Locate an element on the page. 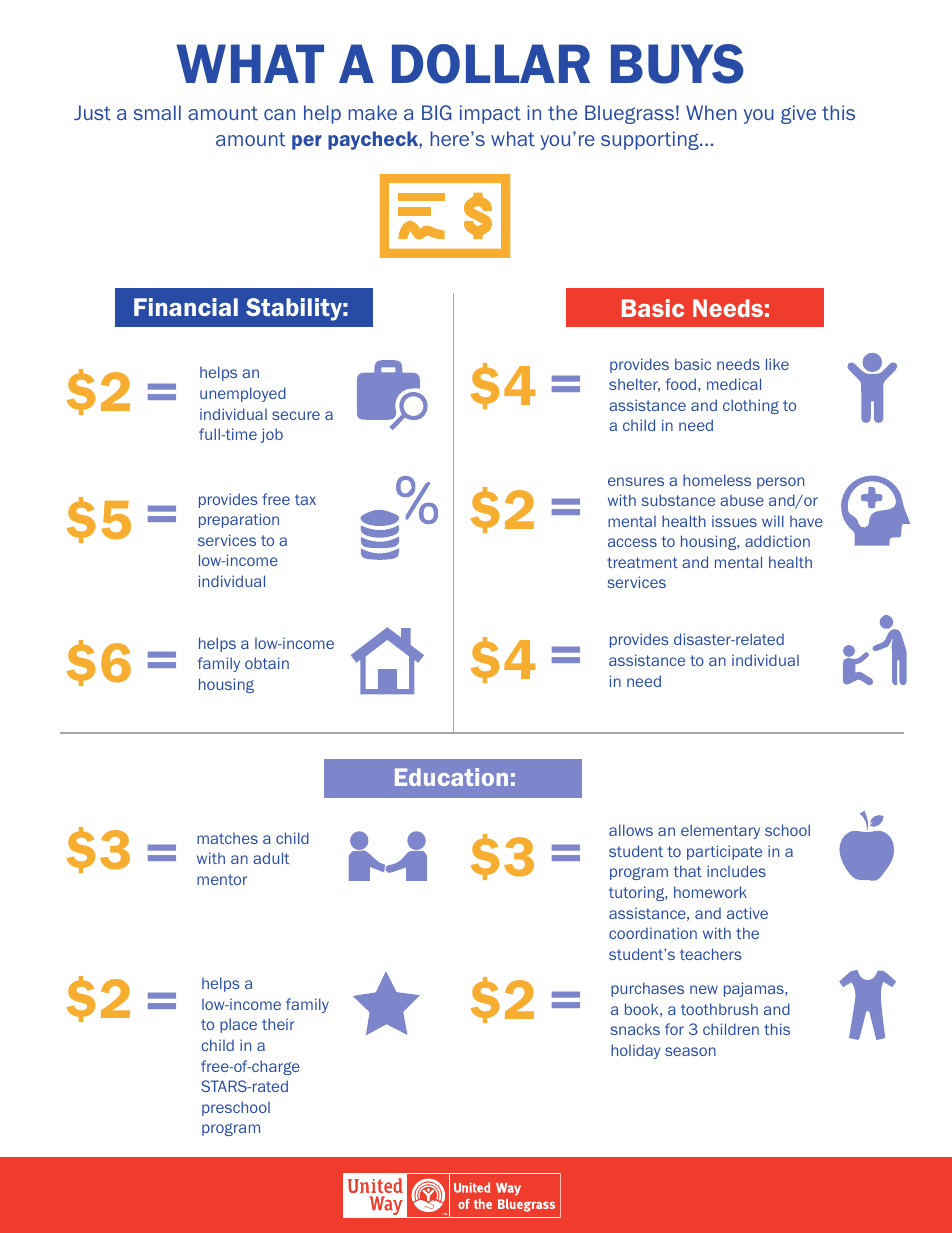  small is located at coordinates (157, 112).
